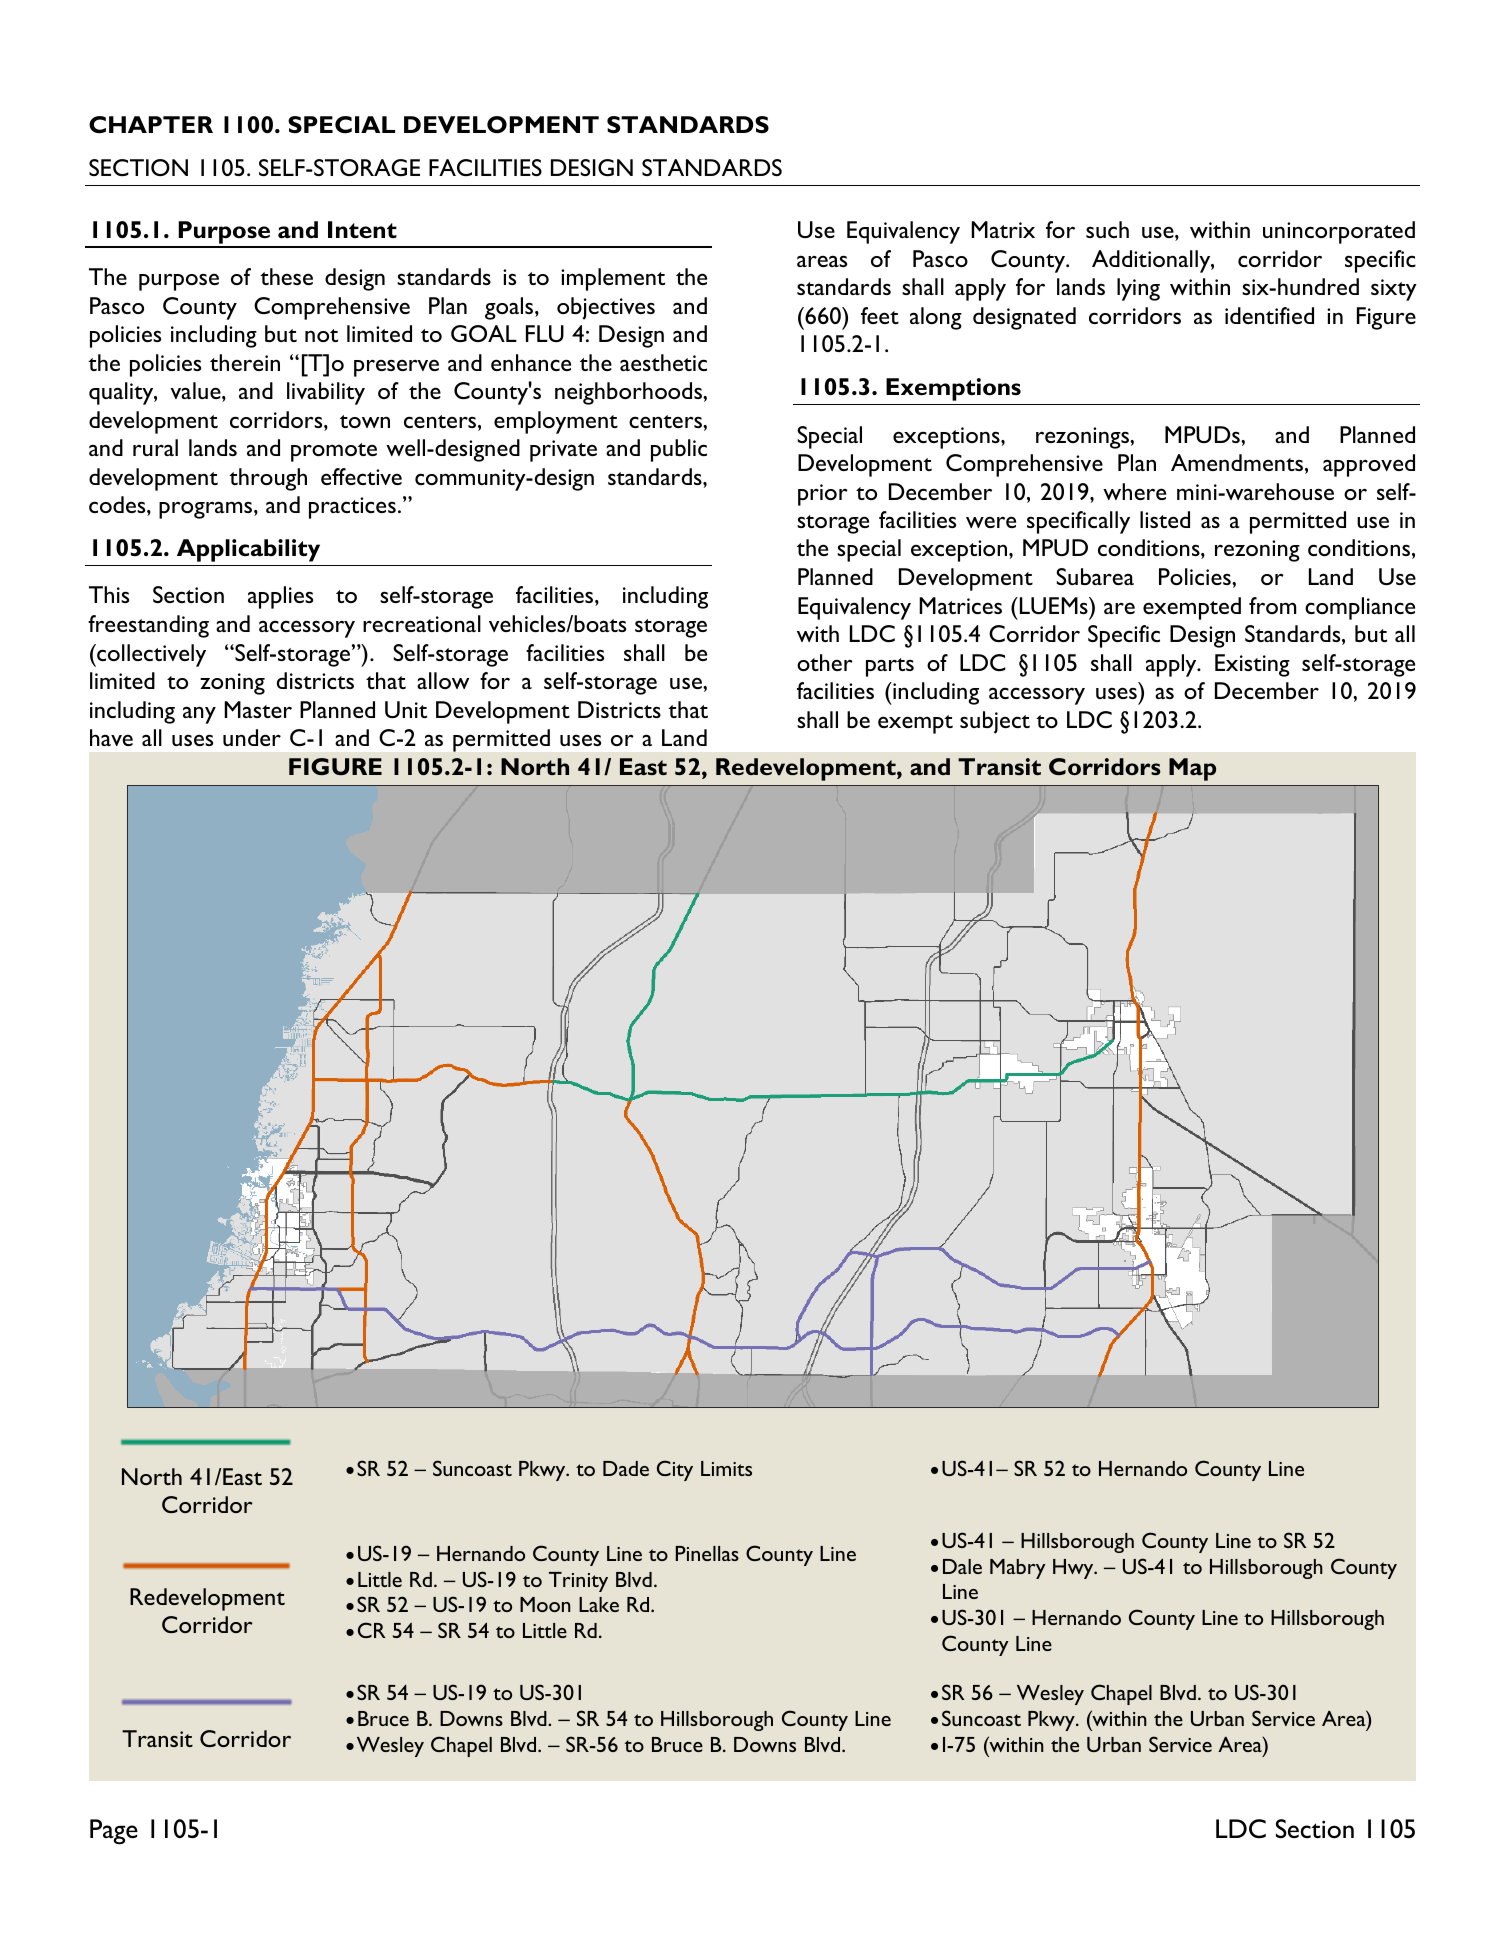 The height and width of the screenshot is (1948, 1505). What do you see at coordinates (258, 709) in the screenshot?
I see `Master` at bounding box center [258, 709].
